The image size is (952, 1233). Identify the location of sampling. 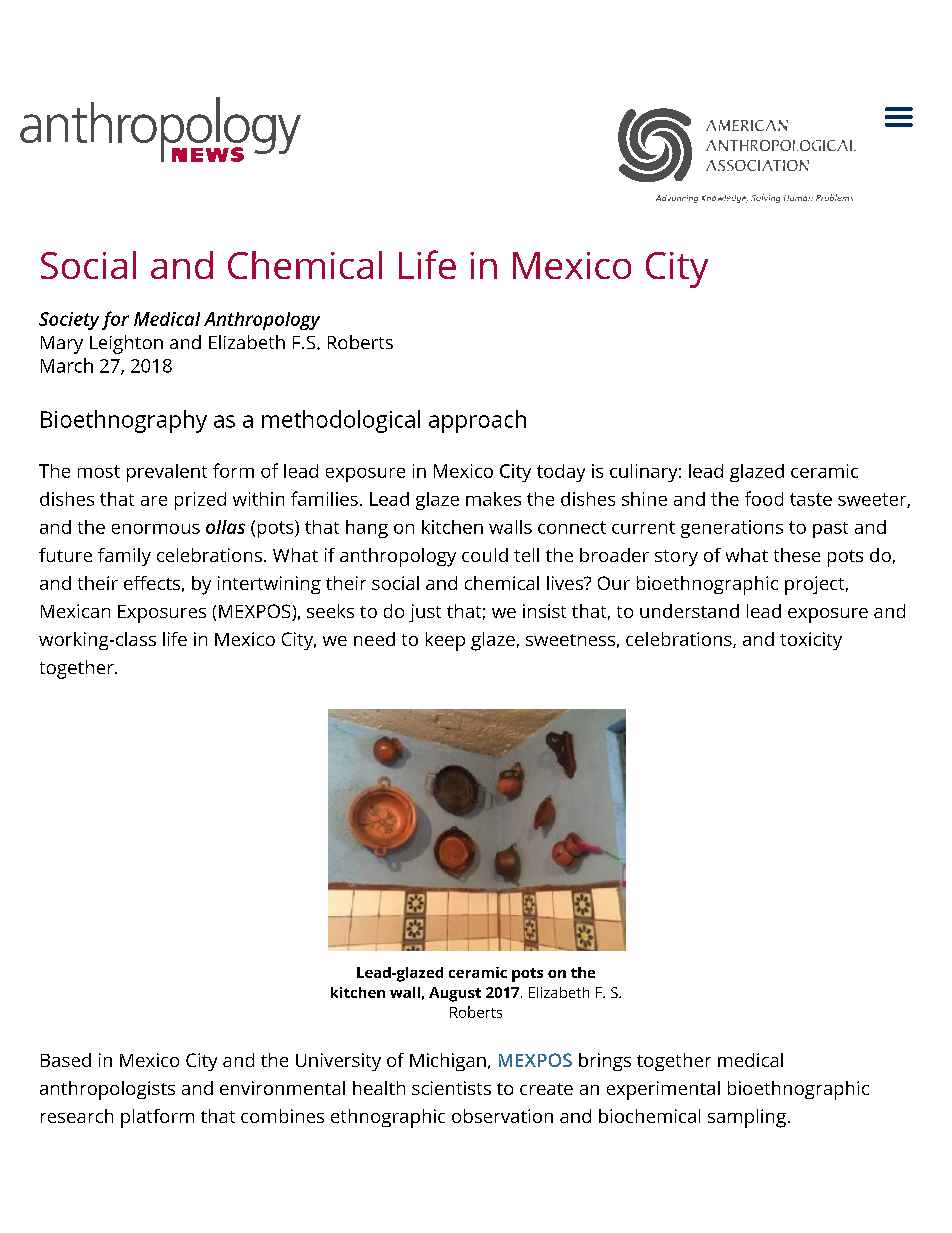
(747, 1118).
